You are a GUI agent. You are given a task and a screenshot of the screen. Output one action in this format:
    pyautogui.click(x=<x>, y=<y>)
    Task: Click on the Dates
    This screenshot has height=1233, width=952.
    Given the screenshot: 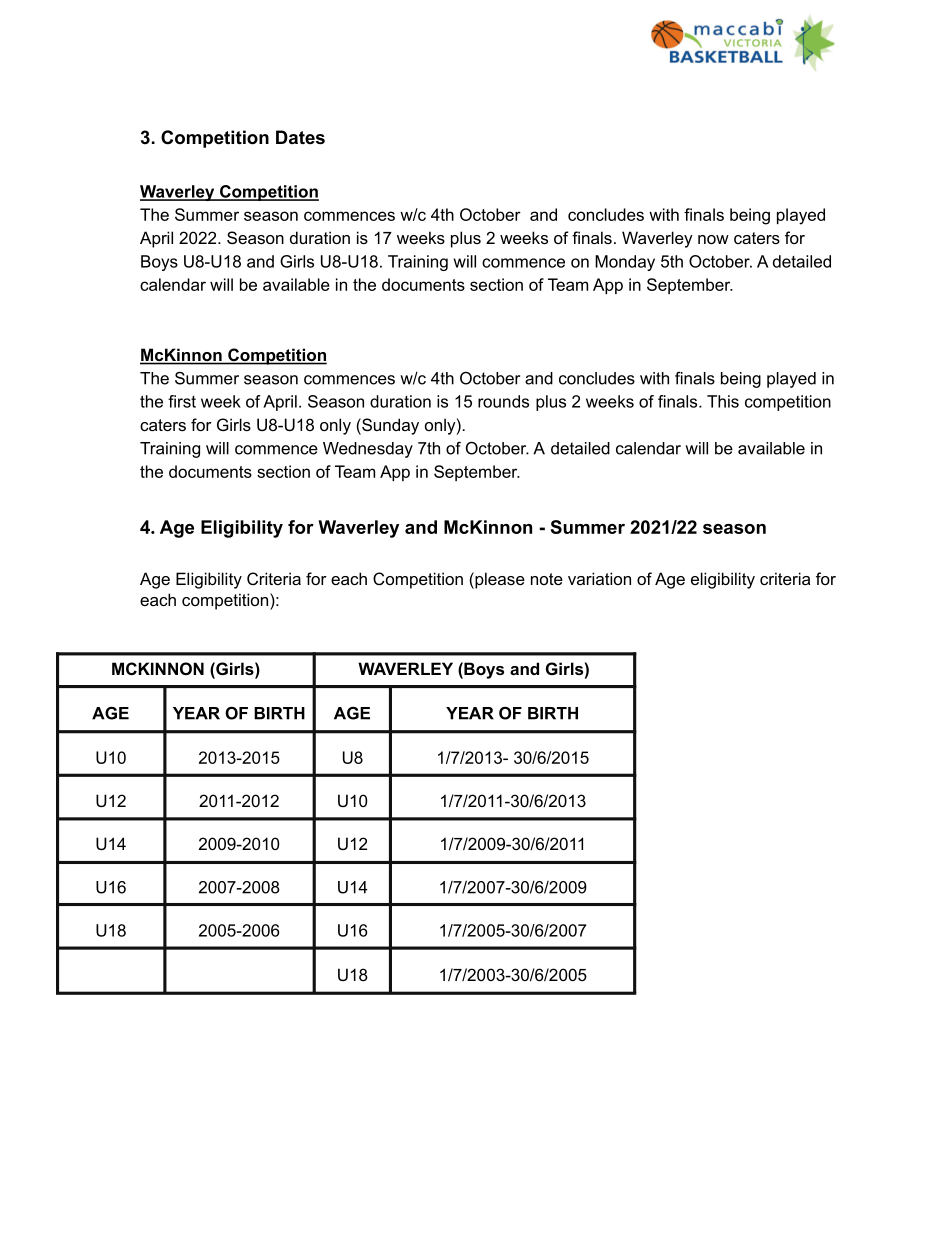 What is the action you would take?
    pyautogui.click(x=300, y=137)
